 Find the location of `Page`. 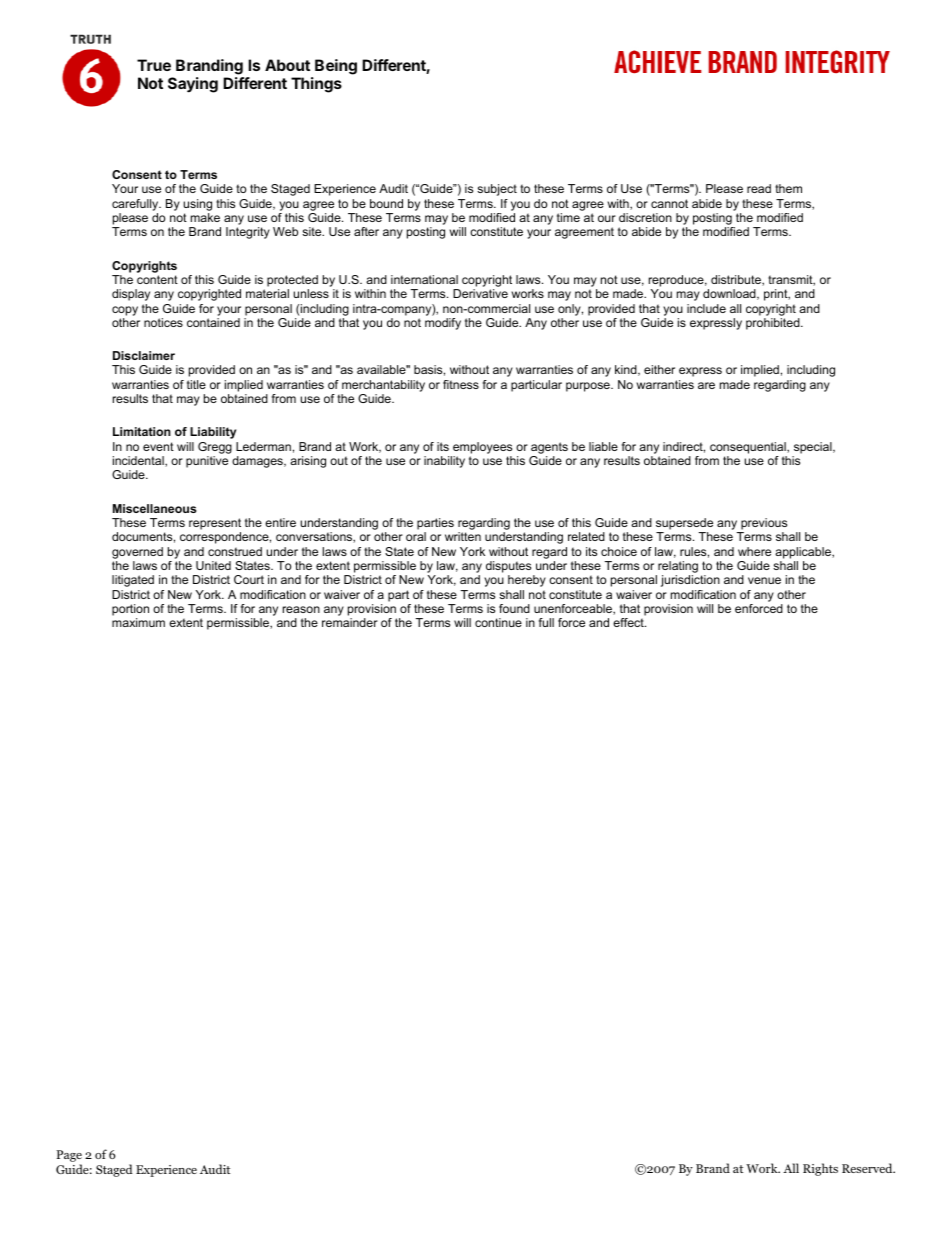

Page is located at coordinates (69, 1157).
